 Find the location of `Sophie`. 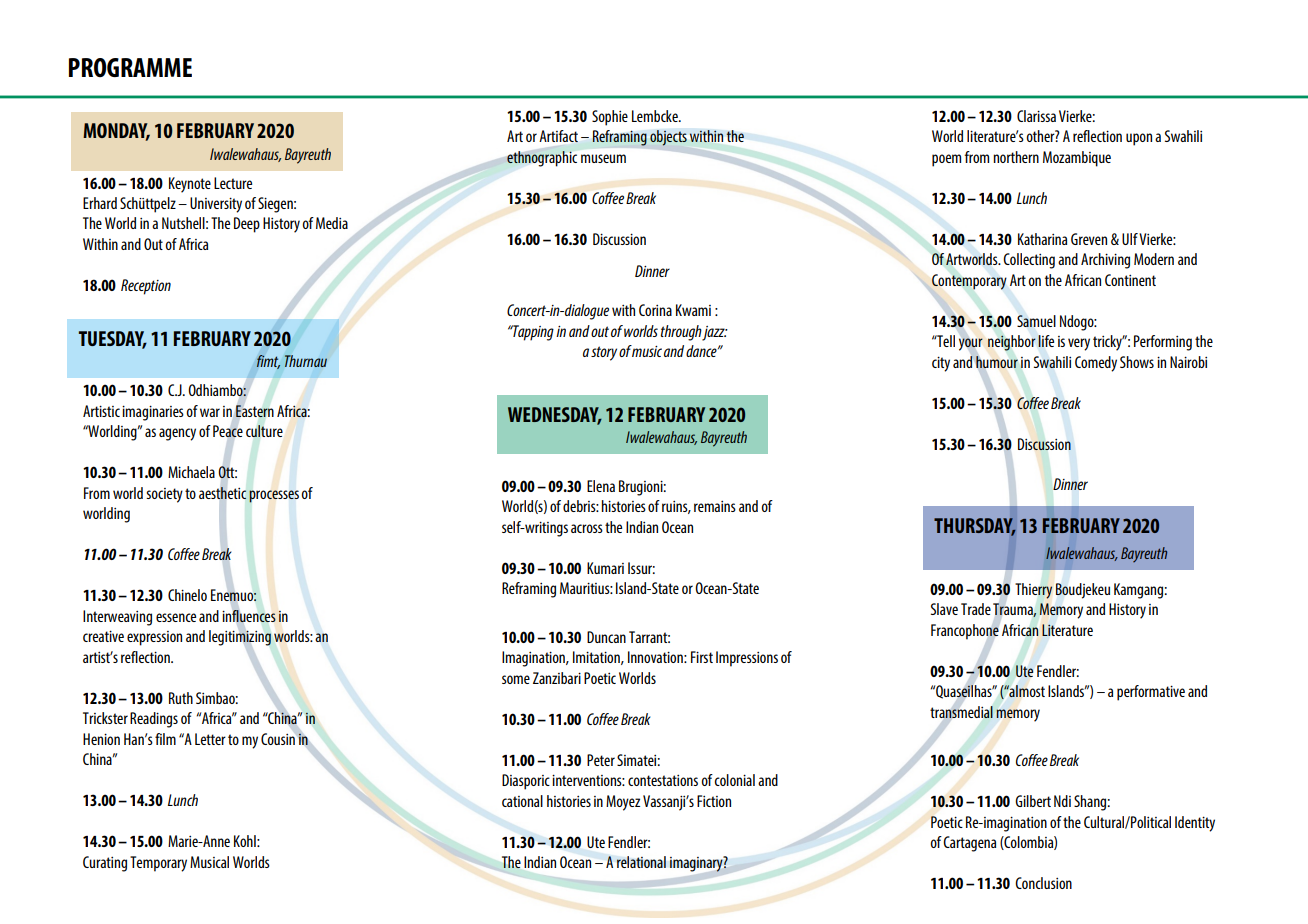

Sophie is located at coordinates (610, 118).
